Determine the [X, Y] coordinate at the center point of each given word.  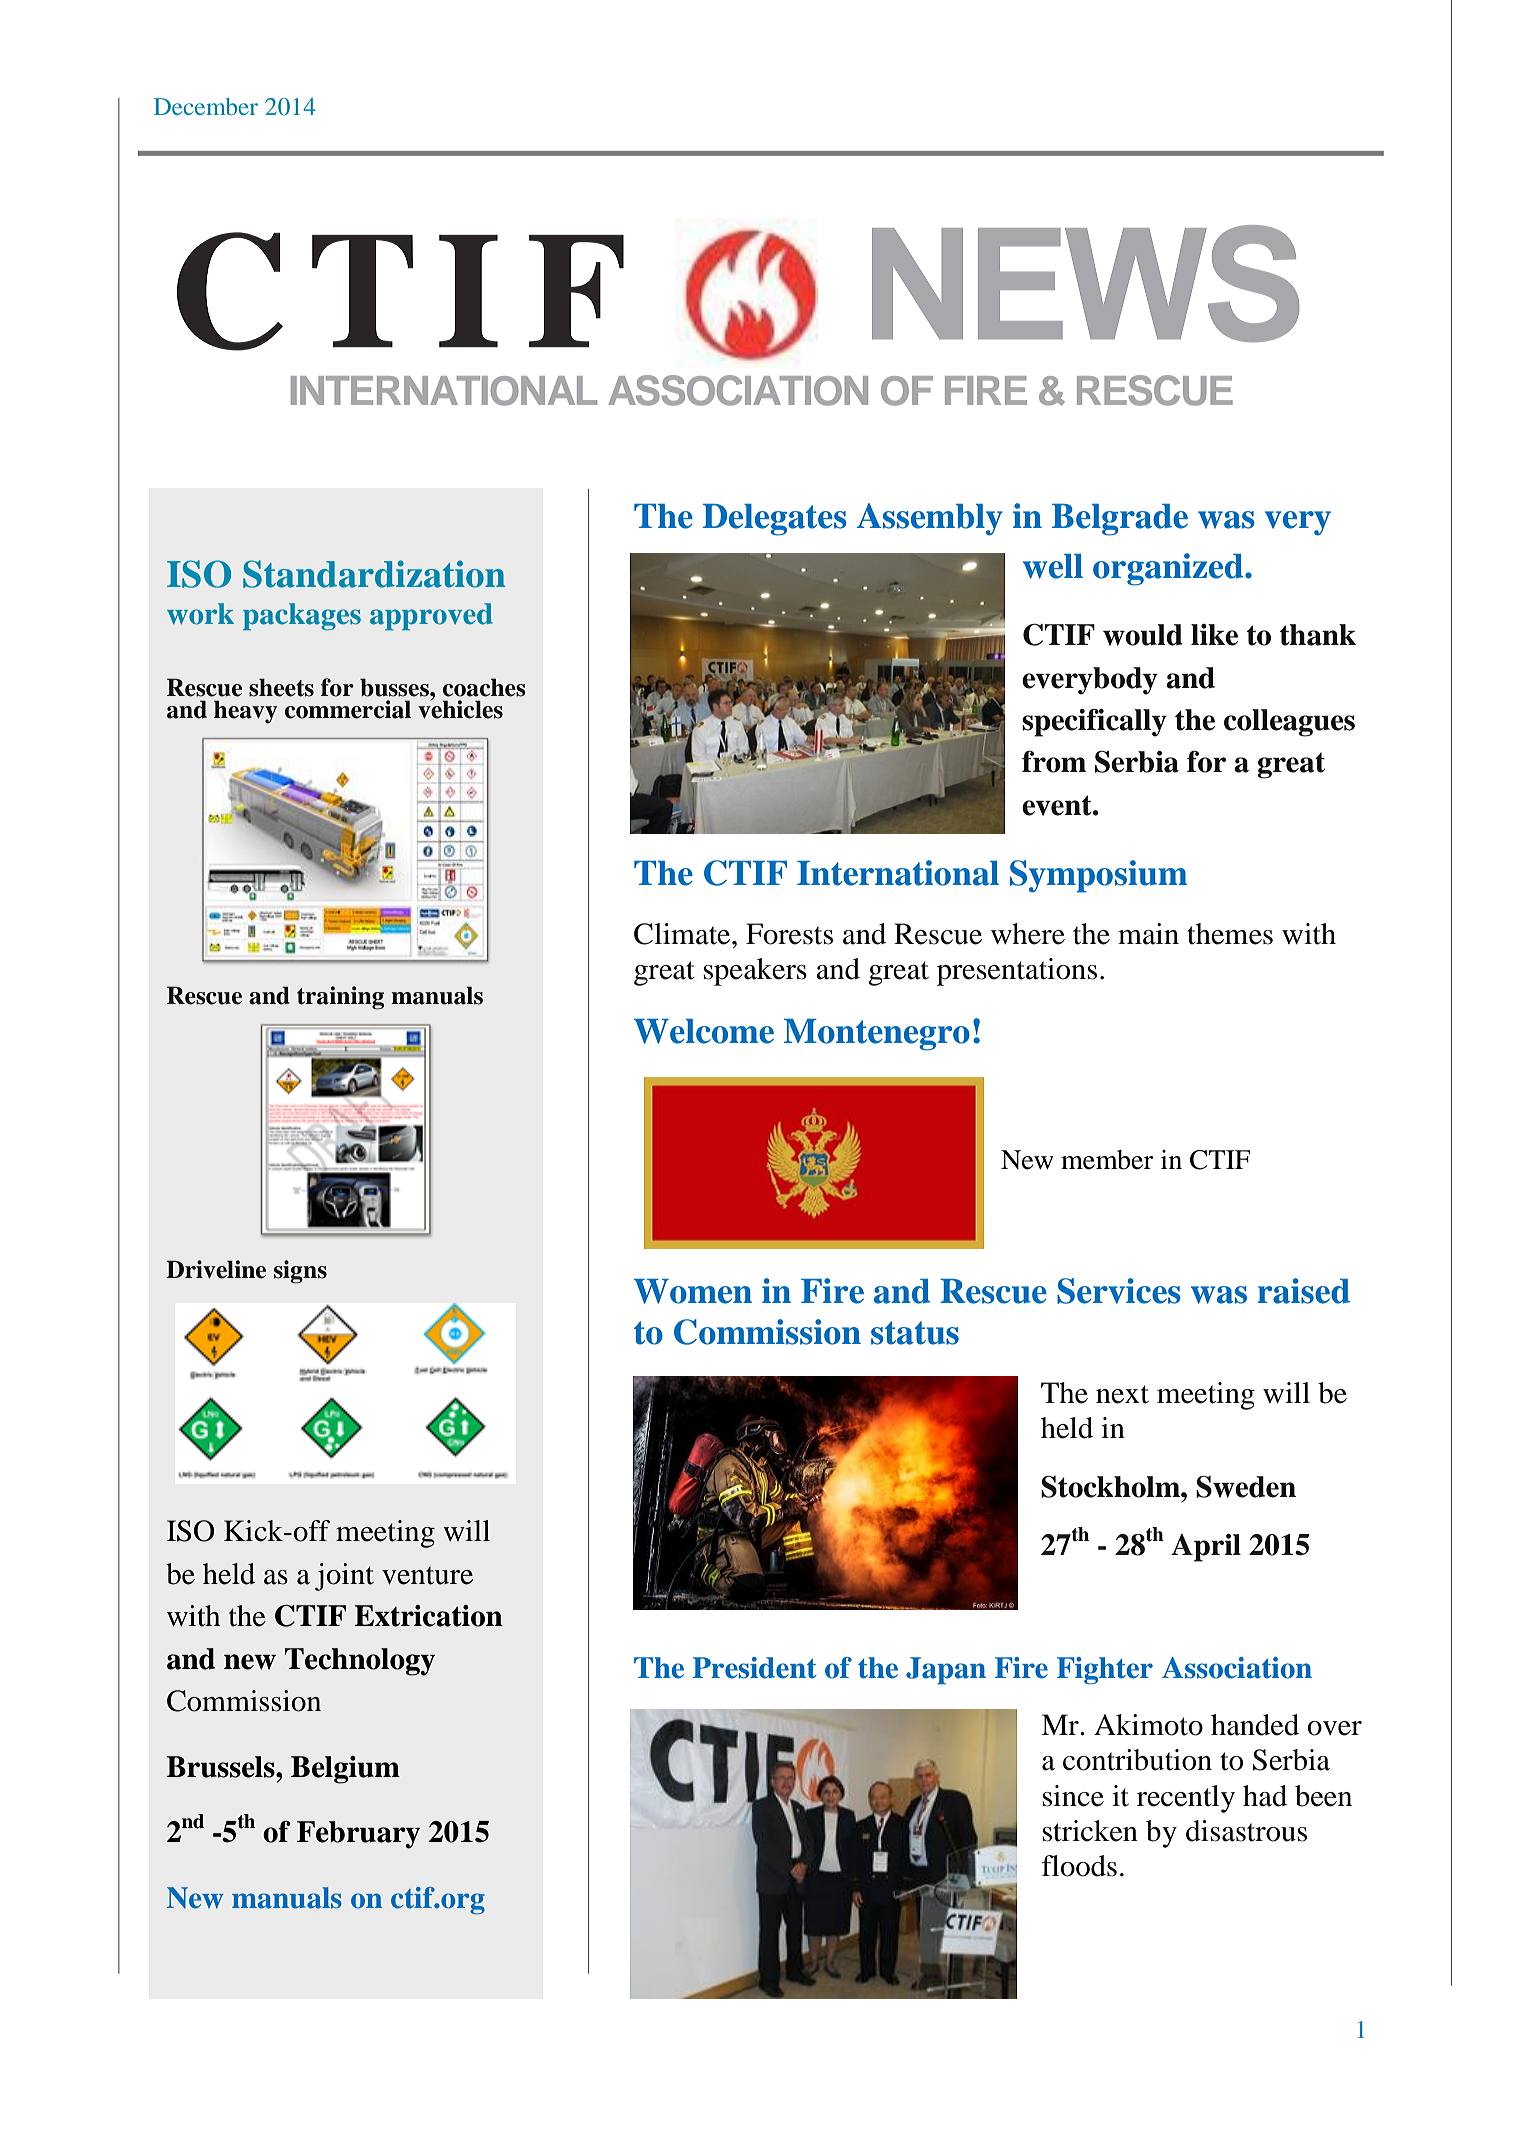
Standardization [374, 574]
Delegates [775, 520]
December [206, 106]
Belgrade [1120, 520]
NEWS [1085, 283]
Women [693, 1291]
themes [1230, 934]
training [340, 998]
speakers [755, 972]
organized [1169, 569]
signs [300, 1272]
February [358, 1835]
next [1122, 1394]
